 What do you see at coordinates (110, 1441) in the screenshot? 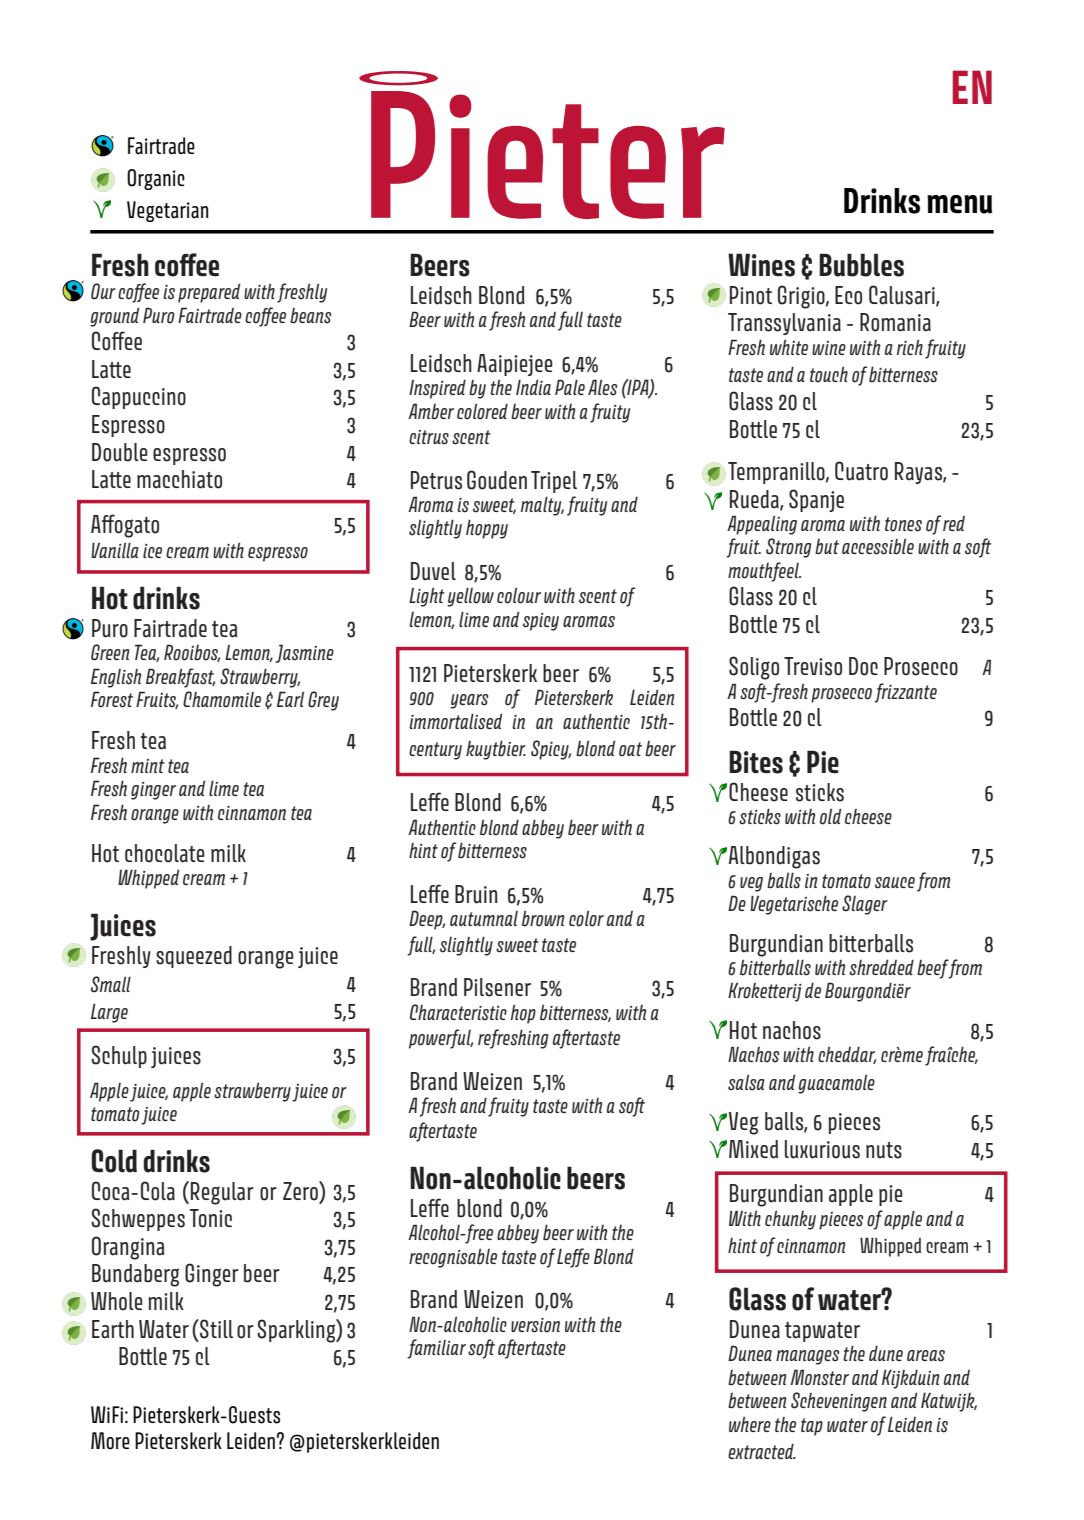
I see `More` at bounding box center [110, 1441].
